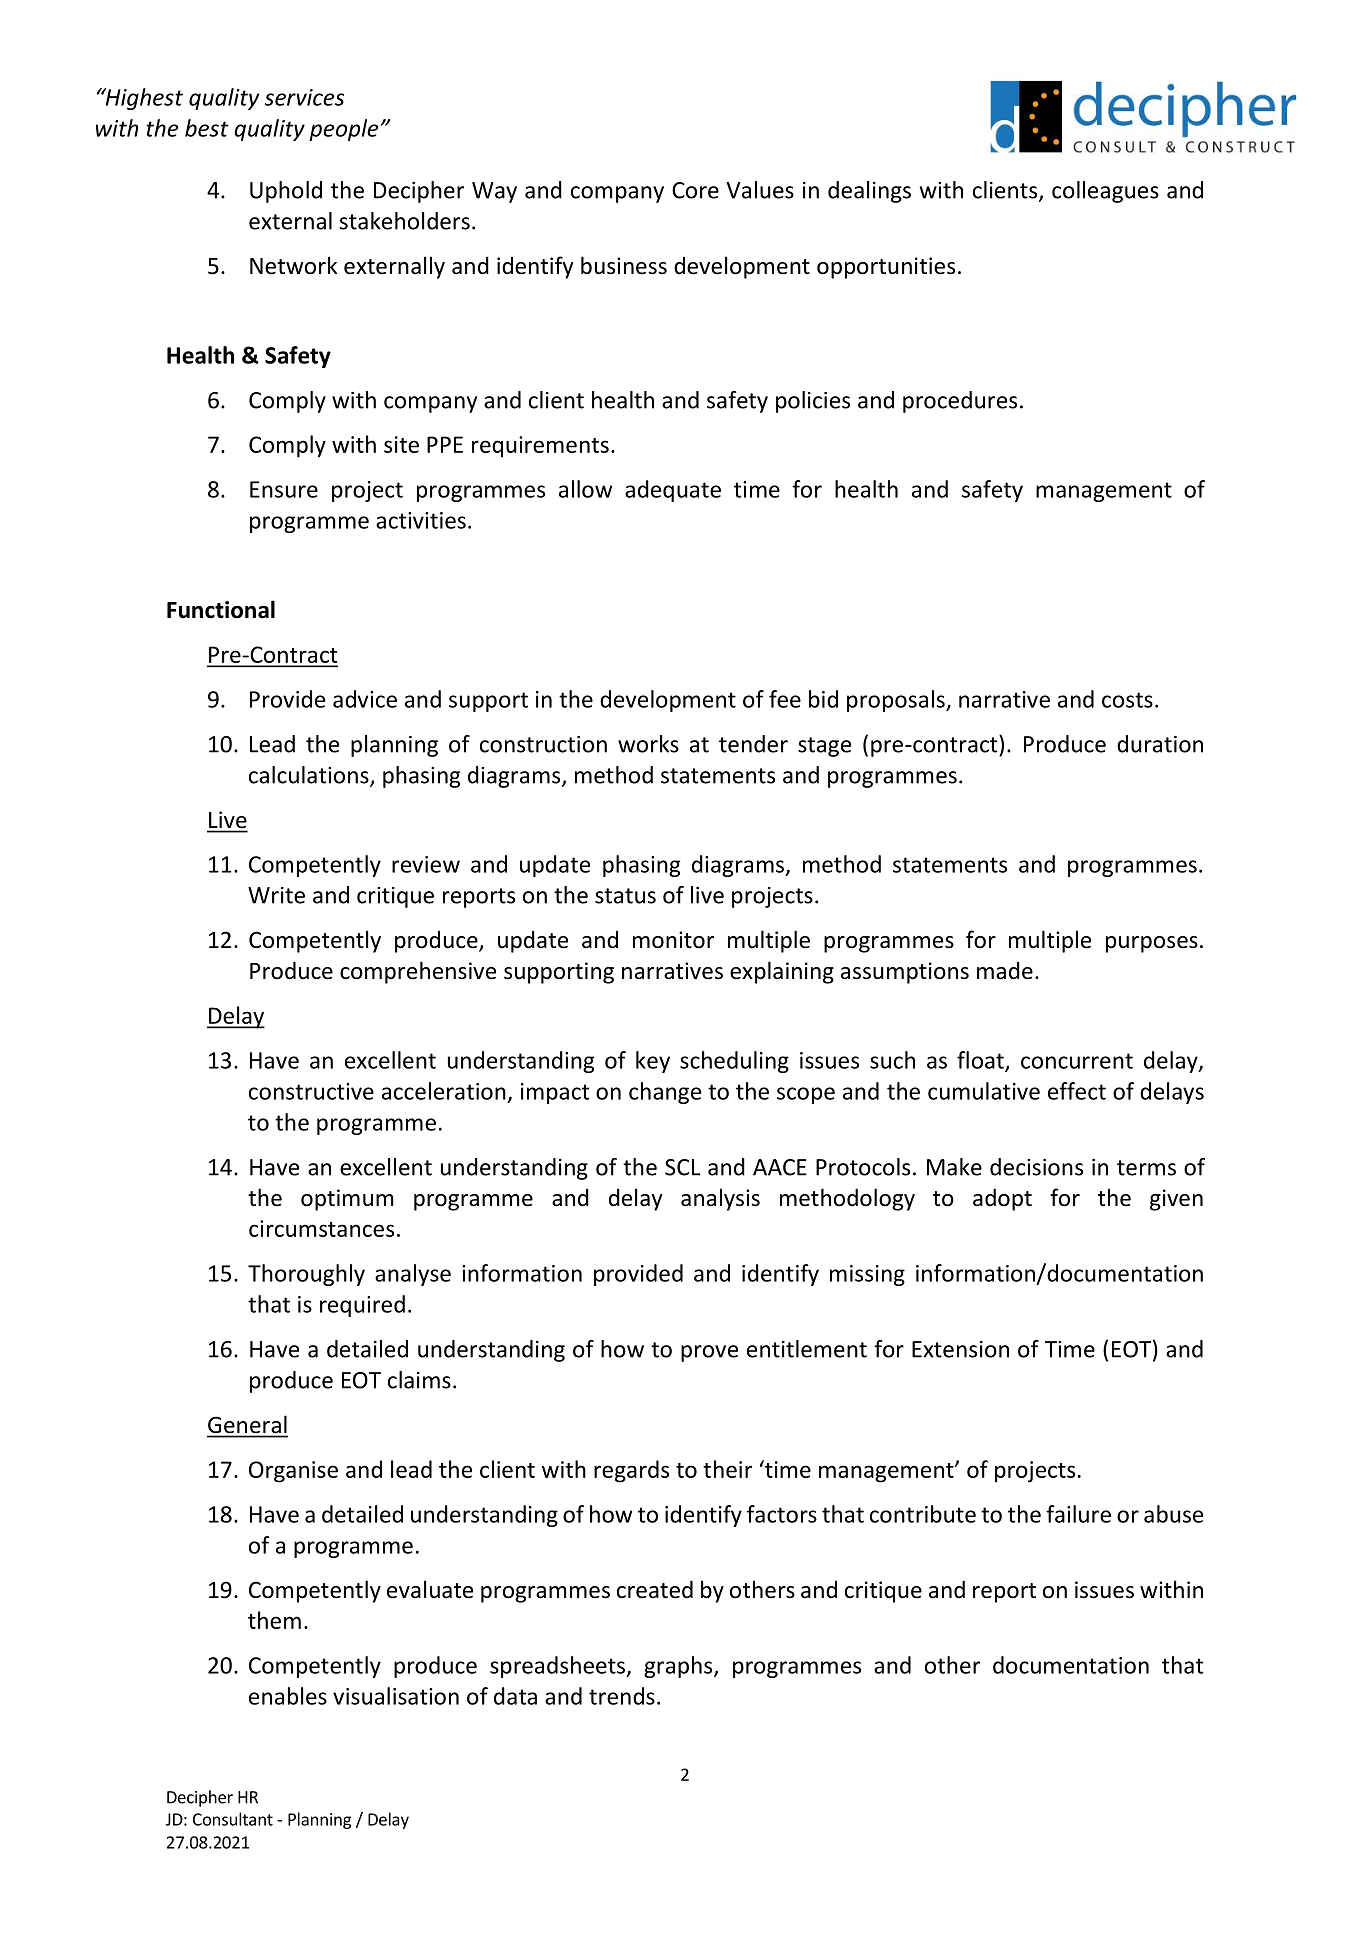  What do you see at coordinates (1005, 970) in the image?
I see `made` at bounding box center [1005, 970].
